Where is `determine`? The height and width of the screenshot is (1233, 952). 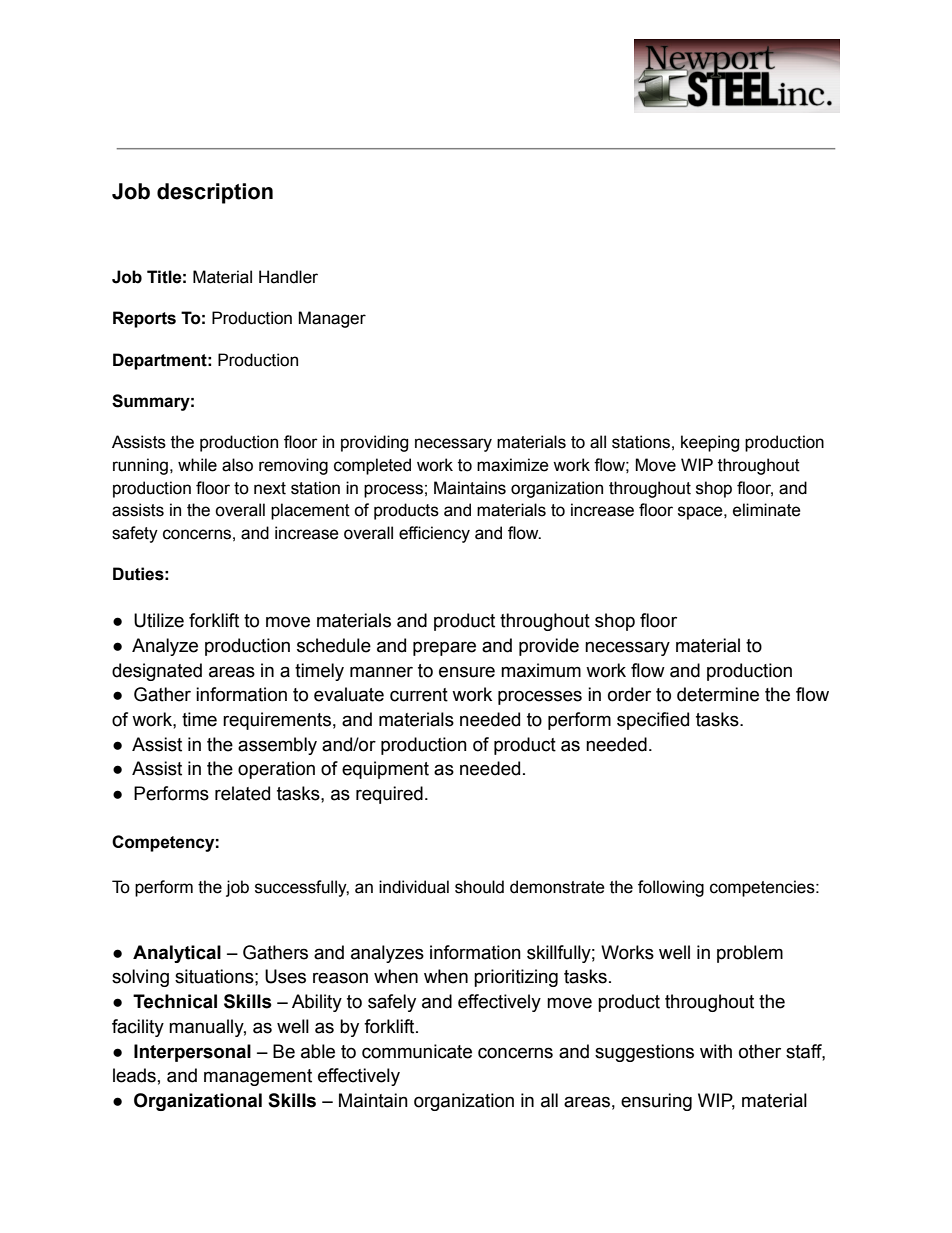
determine is located at coordinates (718, 694).
